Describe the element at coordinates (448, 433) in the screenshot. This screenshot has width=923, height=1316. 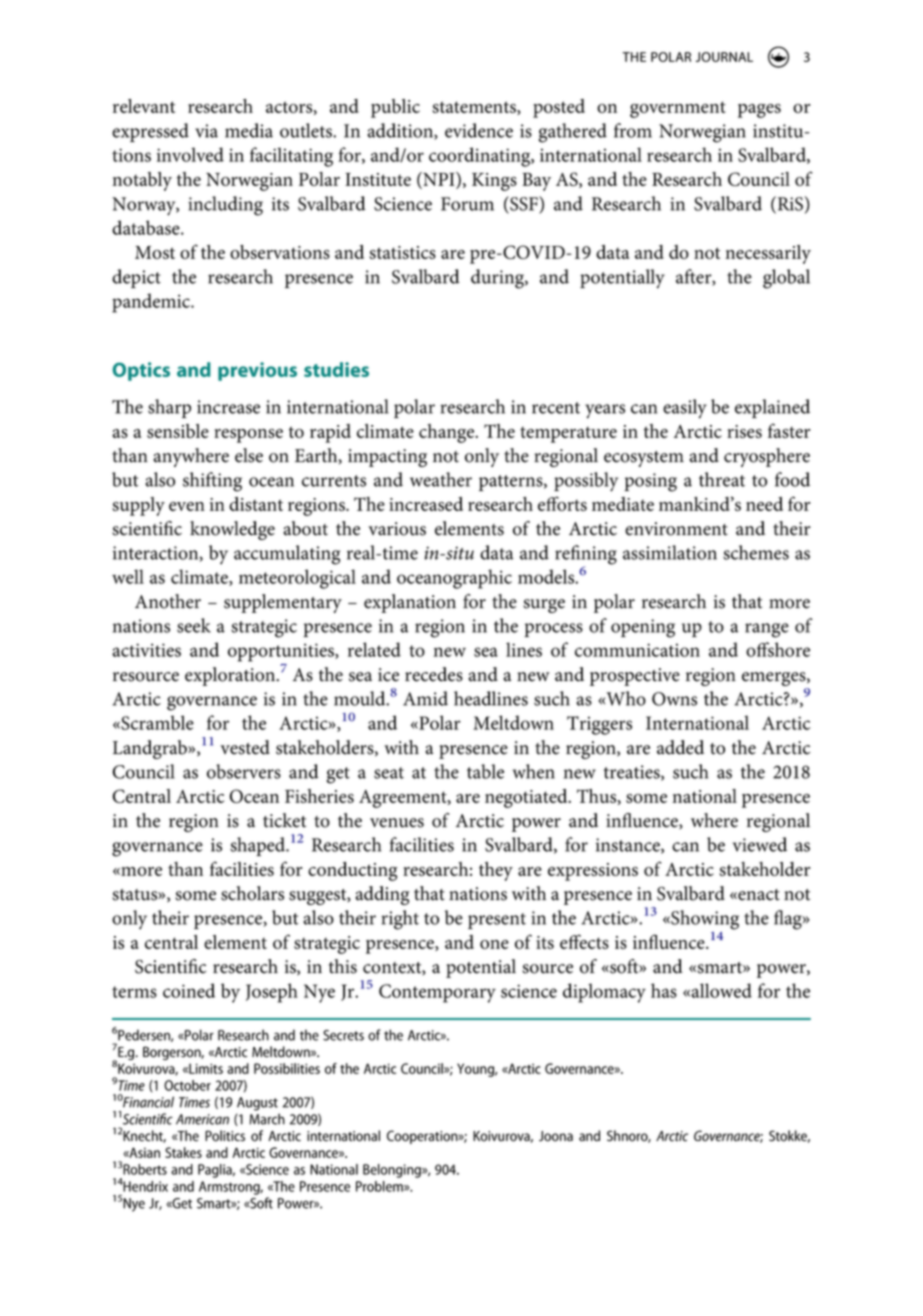
I see `change` at that location.
